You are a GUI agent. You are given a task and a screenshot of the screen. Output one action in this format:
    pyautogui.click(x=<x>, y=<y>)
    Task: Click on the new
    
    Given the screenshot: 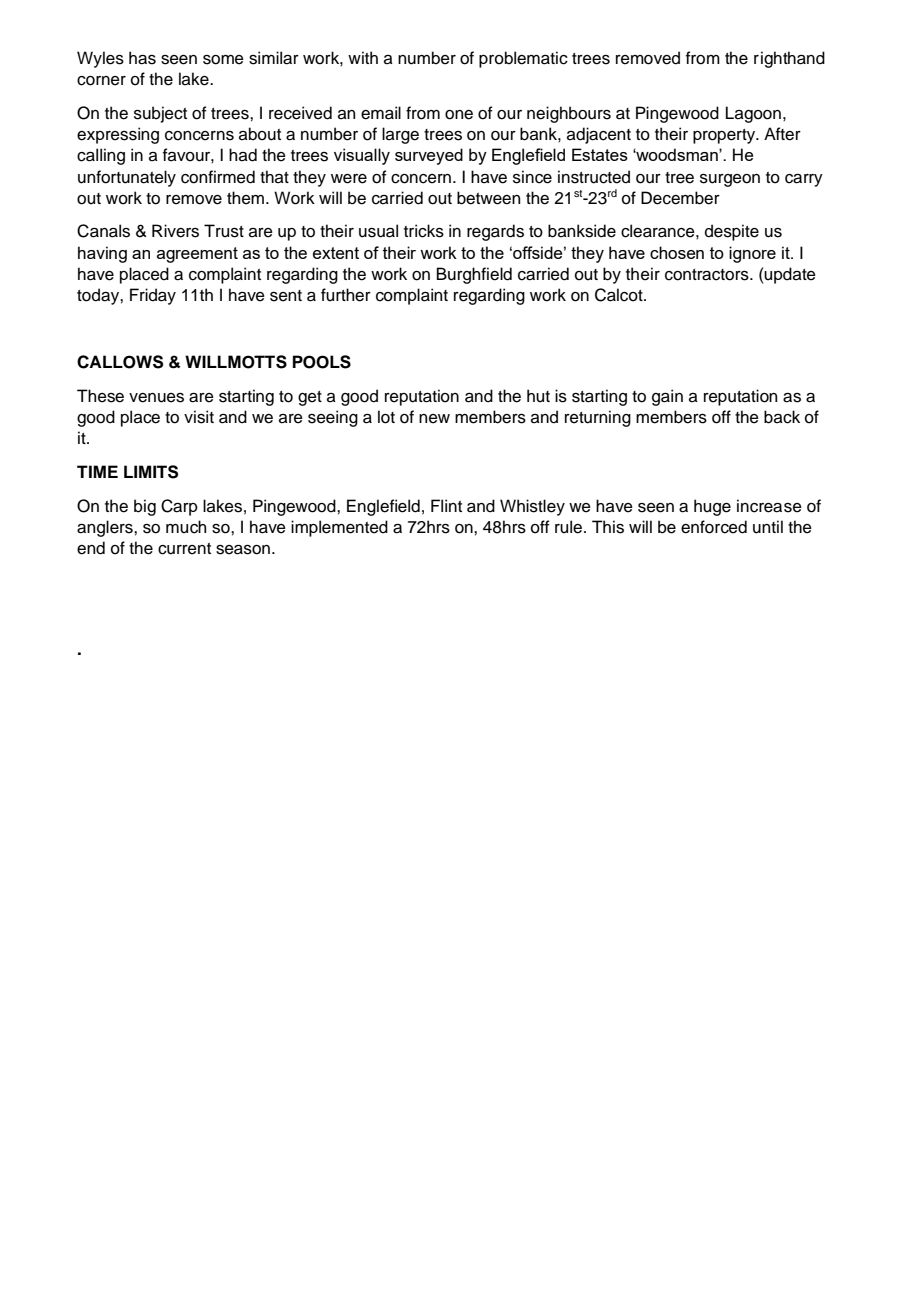 What is the action you would take?
    pyautogui.click(x=434, y=419)
